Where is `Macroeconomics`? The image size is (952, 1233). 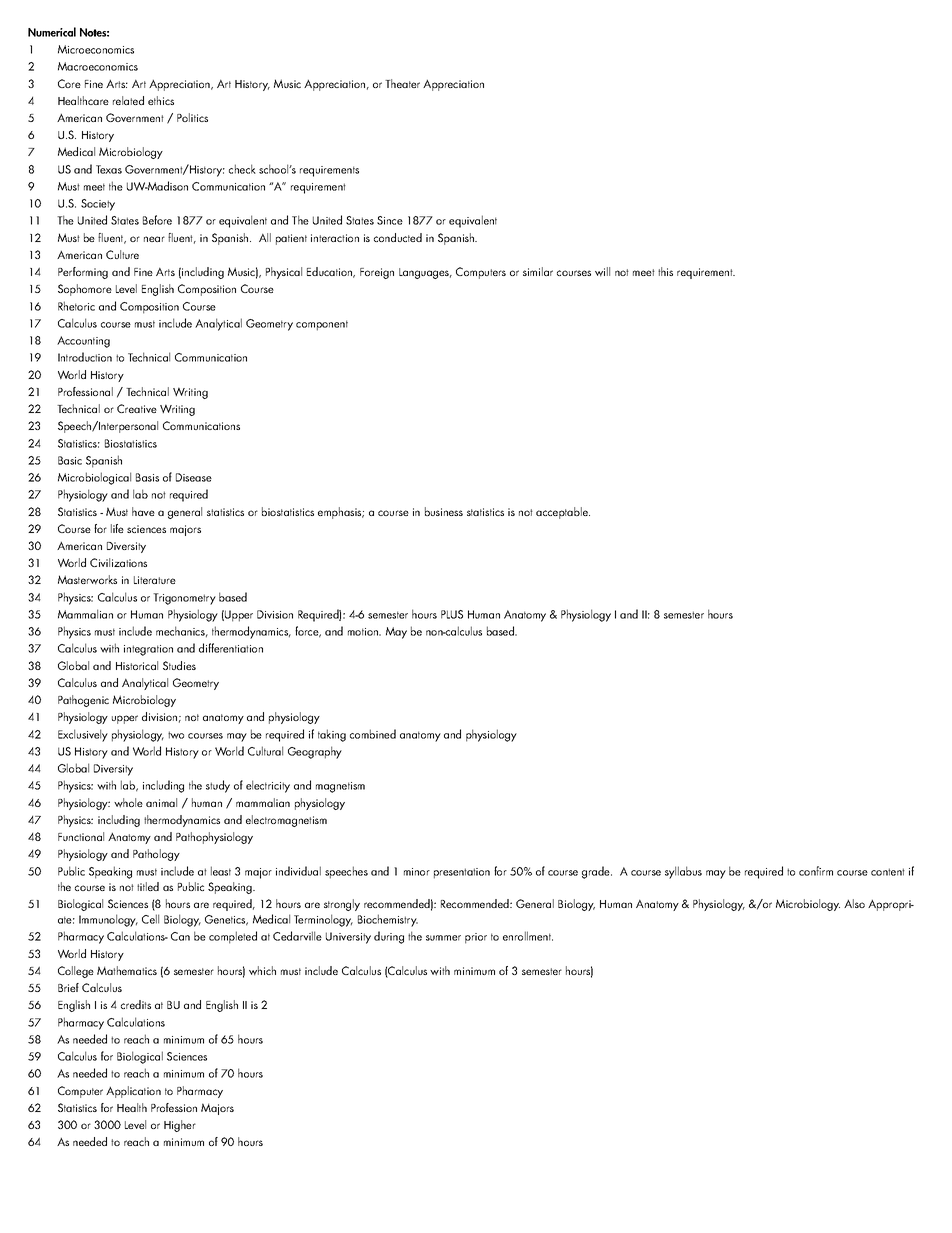 Macroeconomics is located at coordinates (98, 66).
